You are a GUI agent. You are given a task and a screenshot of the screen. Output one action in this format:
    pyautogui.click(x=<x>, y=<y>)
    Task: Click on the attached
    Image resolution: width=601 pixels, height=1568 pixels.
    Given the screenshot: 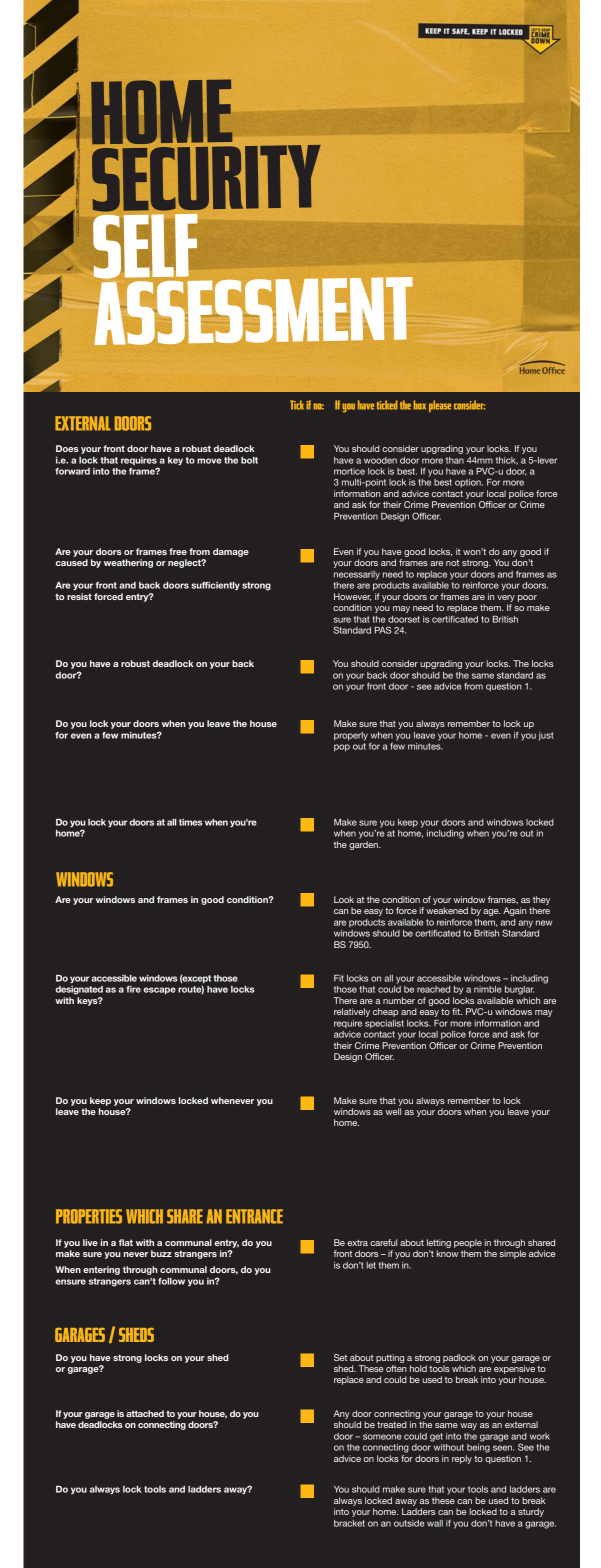 What is the action you would take?
    pyautogui.click(x=145, y=1413)
